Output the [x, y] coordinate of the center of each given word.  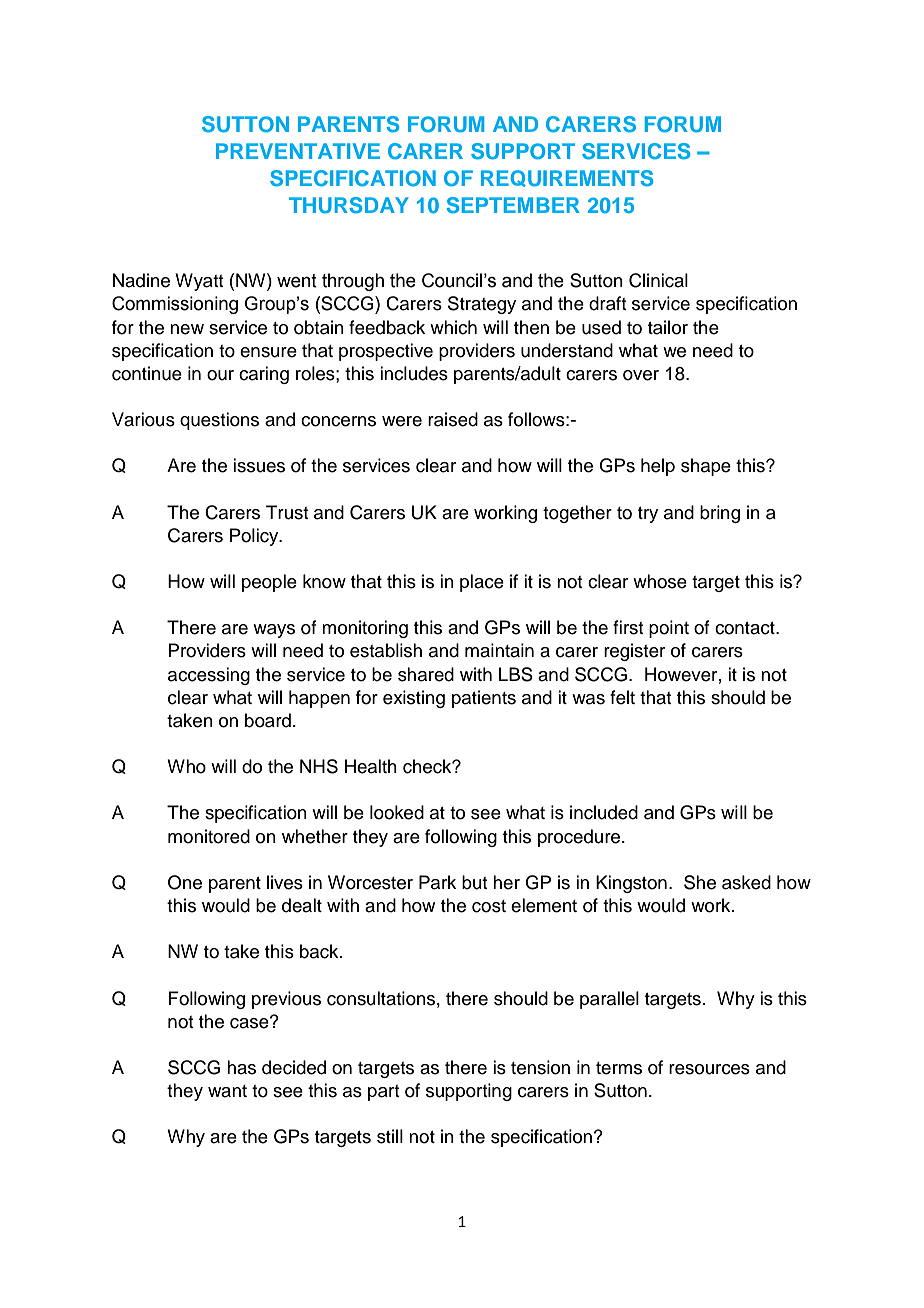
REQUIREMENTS [567, 178]
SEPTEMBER [513, 205]
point [669, 629]
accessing [209, 676]
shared [426, 674]
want [227, 1091]
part [383, 1093]
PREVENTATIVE [298, 151]
